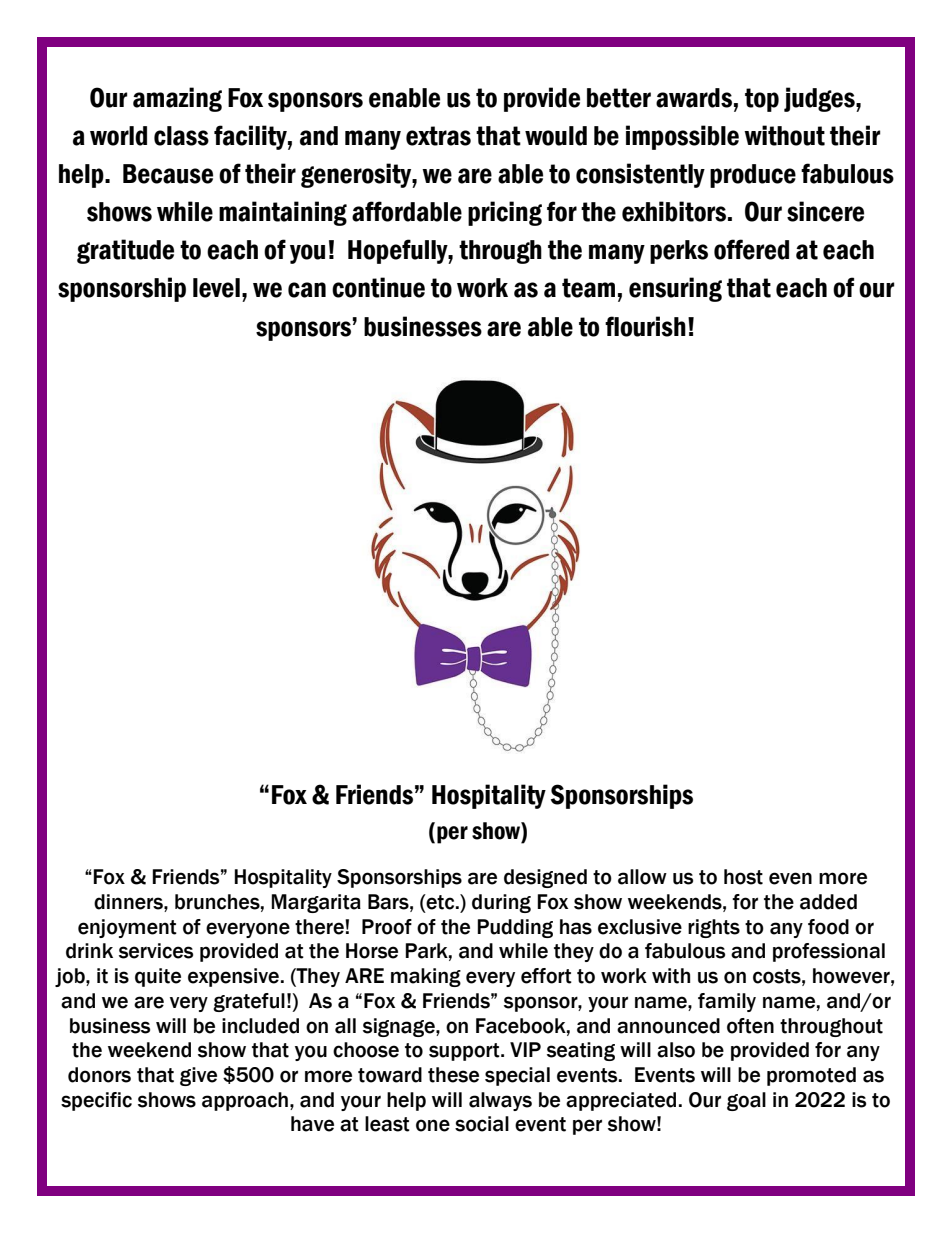 The height and width of the image is (1233, 952). What do you see at coordinates (545, 878) in the image?
I see `designed` at bounding box center [545, 878].
